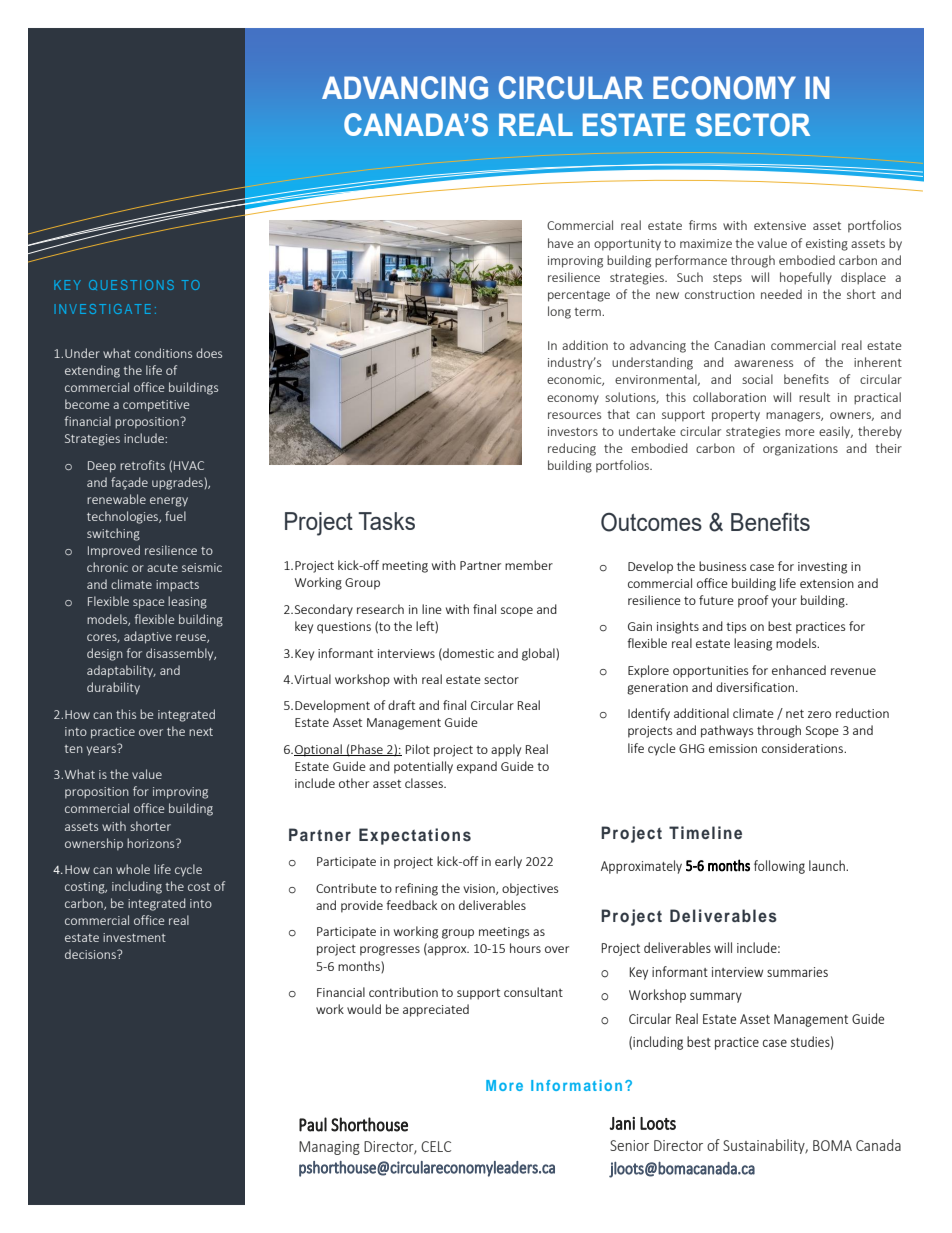 The height and width of the screenshot is (1233, 952). What do you see at coordinates (163, 353) in the screenshot?
I see `conditions` at bounding box center [163, 353].
